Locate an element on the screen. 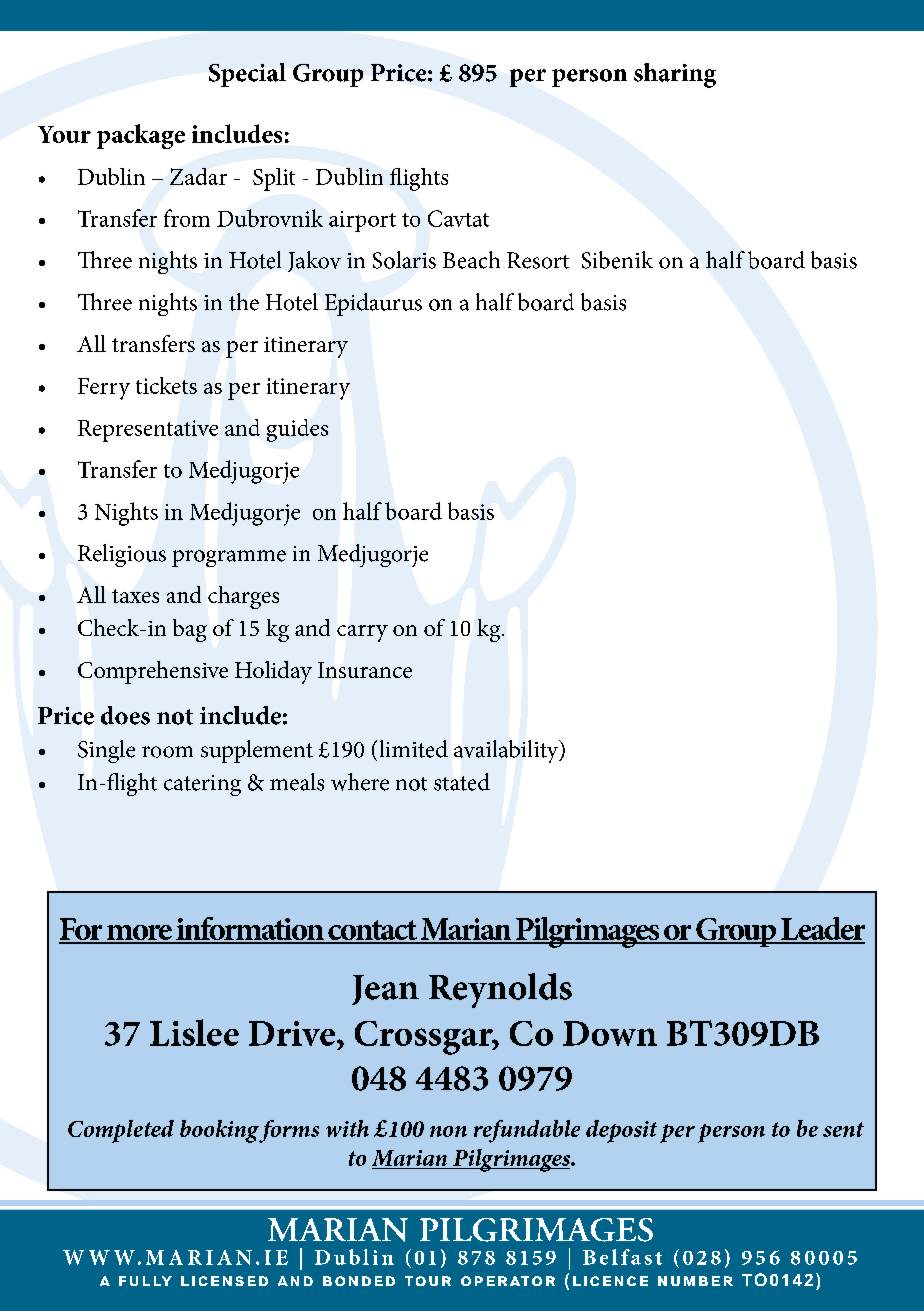 The height and width of the screenshot is (1311, 924). airport is located at coordinates (362, 221).
